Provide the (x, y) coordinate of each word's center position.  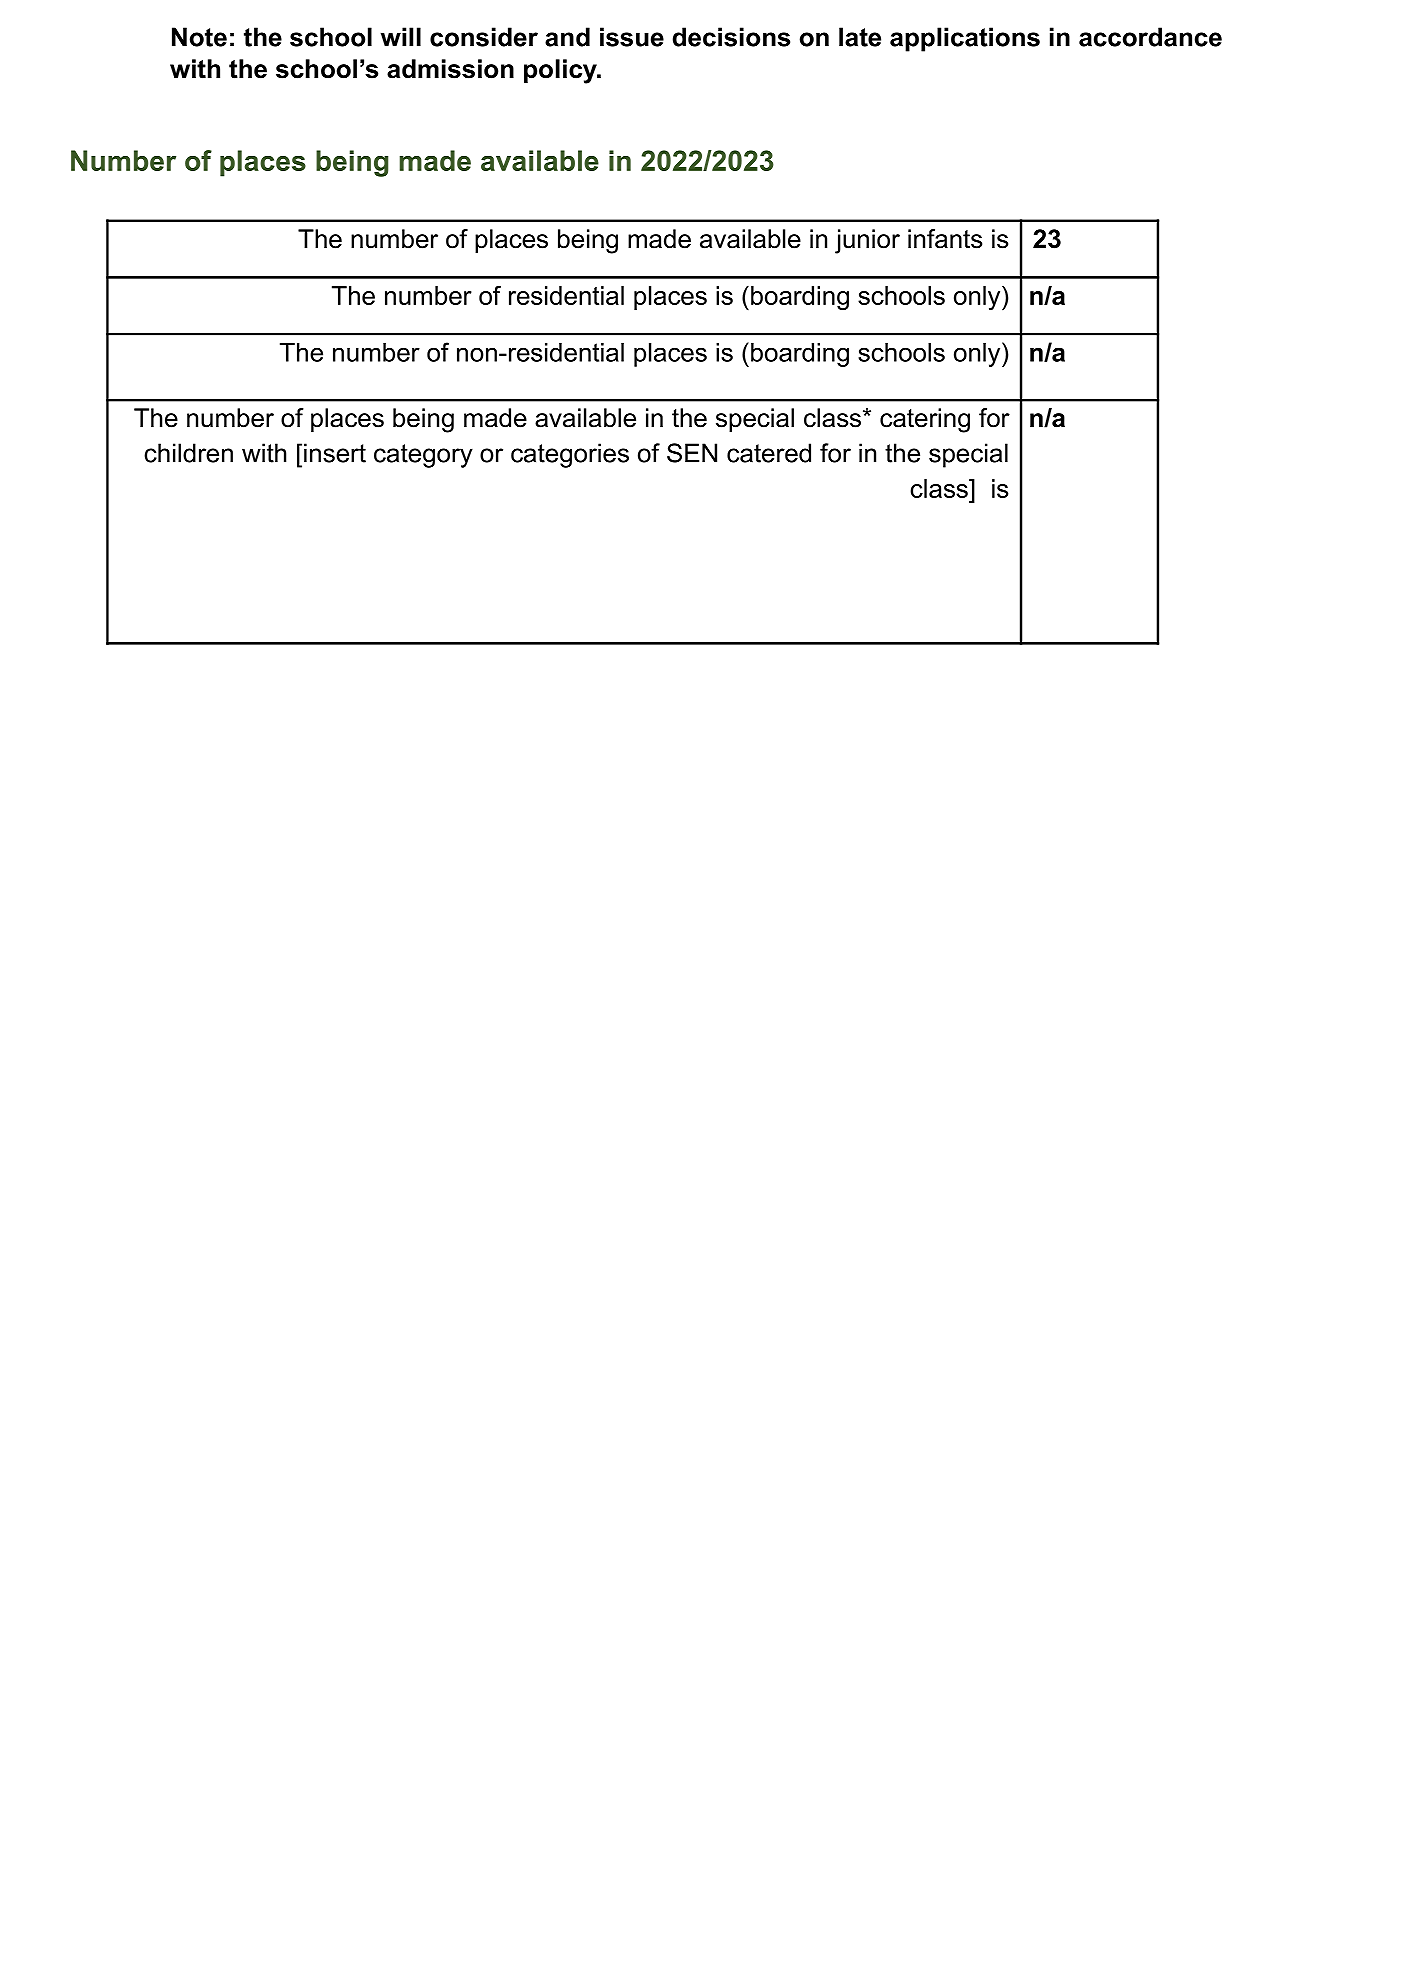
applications (965, 39)
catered (769, 453)
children (188, 453)
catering (925, 420)
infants (945, 239)
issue (632, 37)
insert (335, 453)
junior (867, 241)
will (401, 37)
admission (450, 69)
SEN (692, 453)
